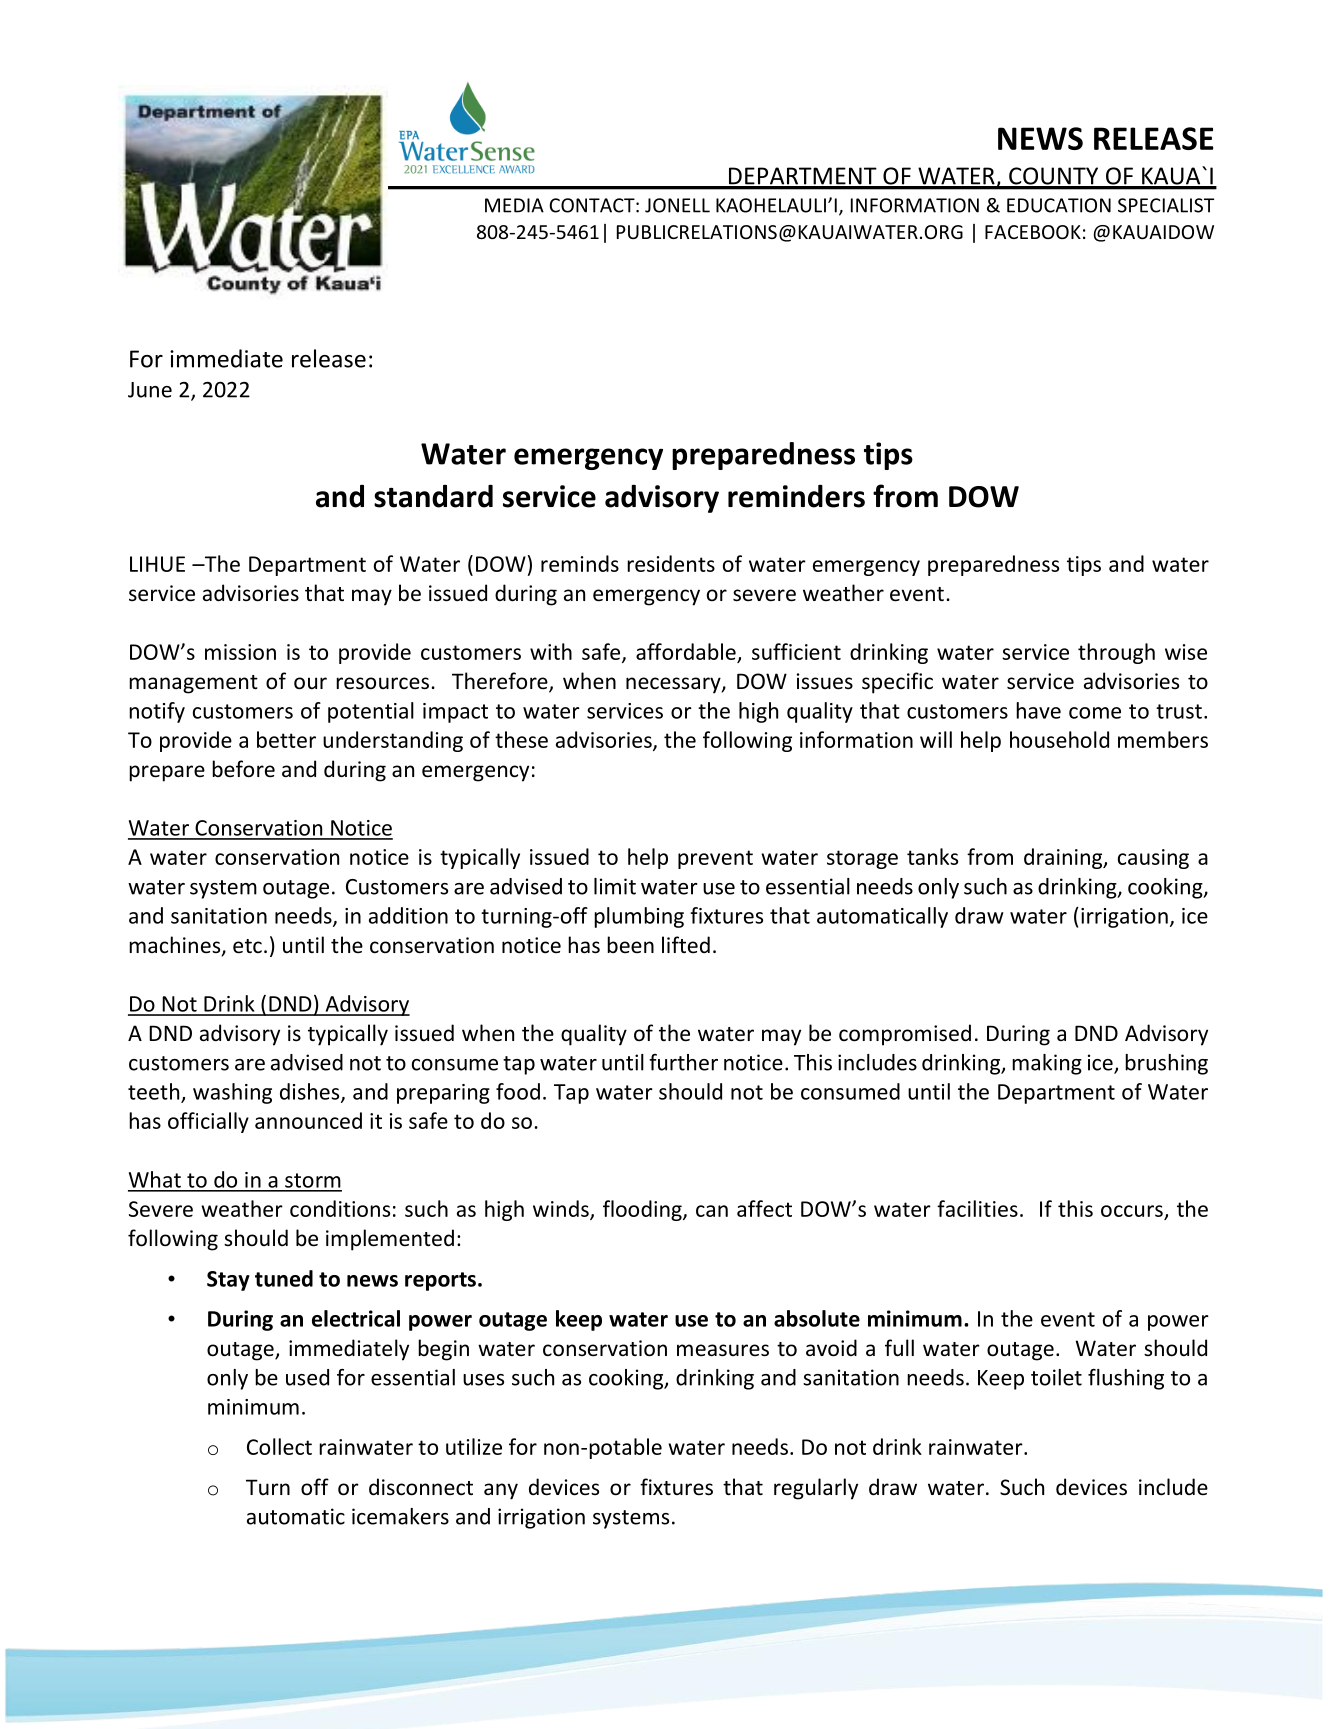  Describe the element at coordinates (816, 1489) in the screenshot. I see `regularly` at that location.
